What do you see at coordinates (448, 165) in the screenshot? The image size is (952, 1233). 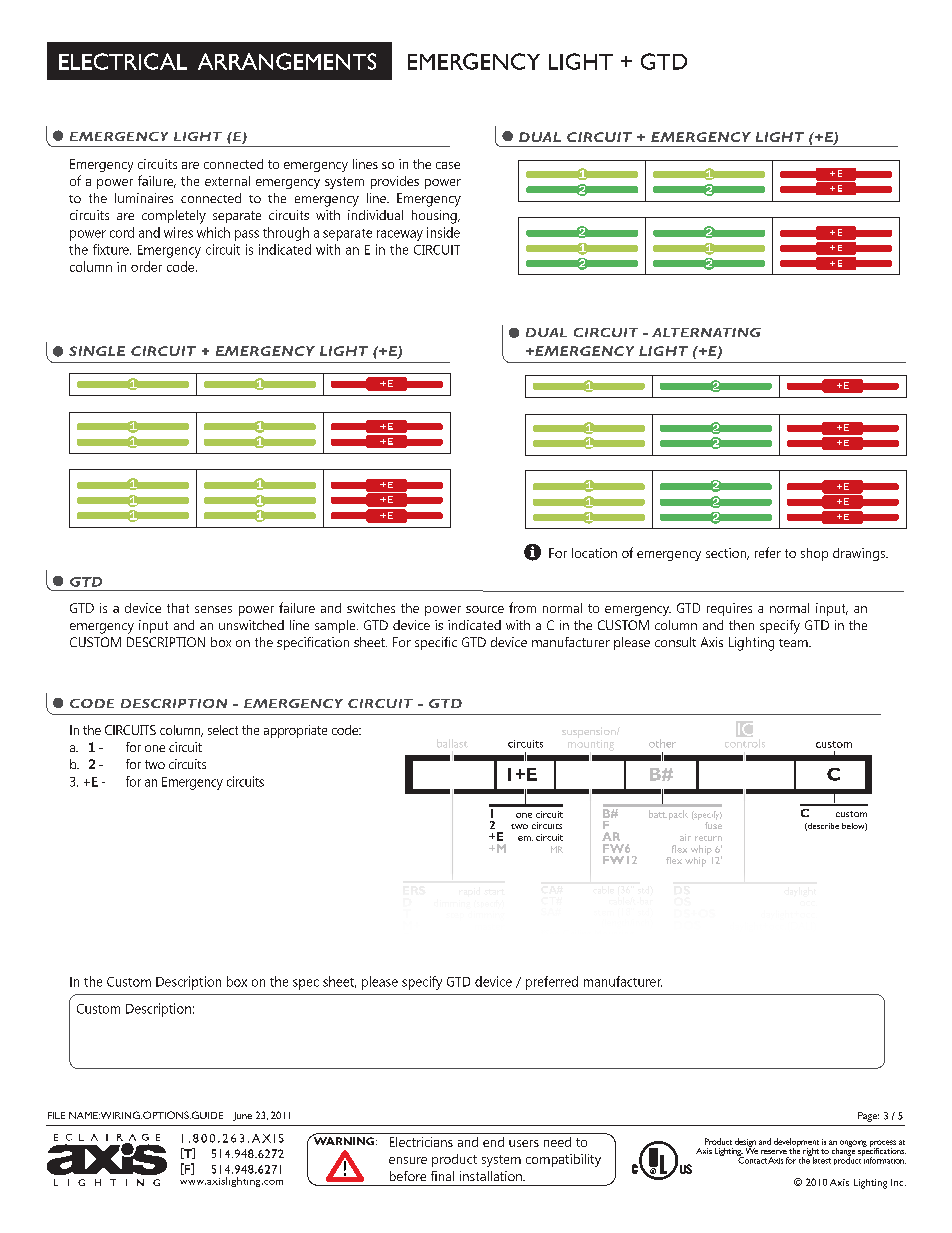 I see `case` at bounding box center [448, 165].
